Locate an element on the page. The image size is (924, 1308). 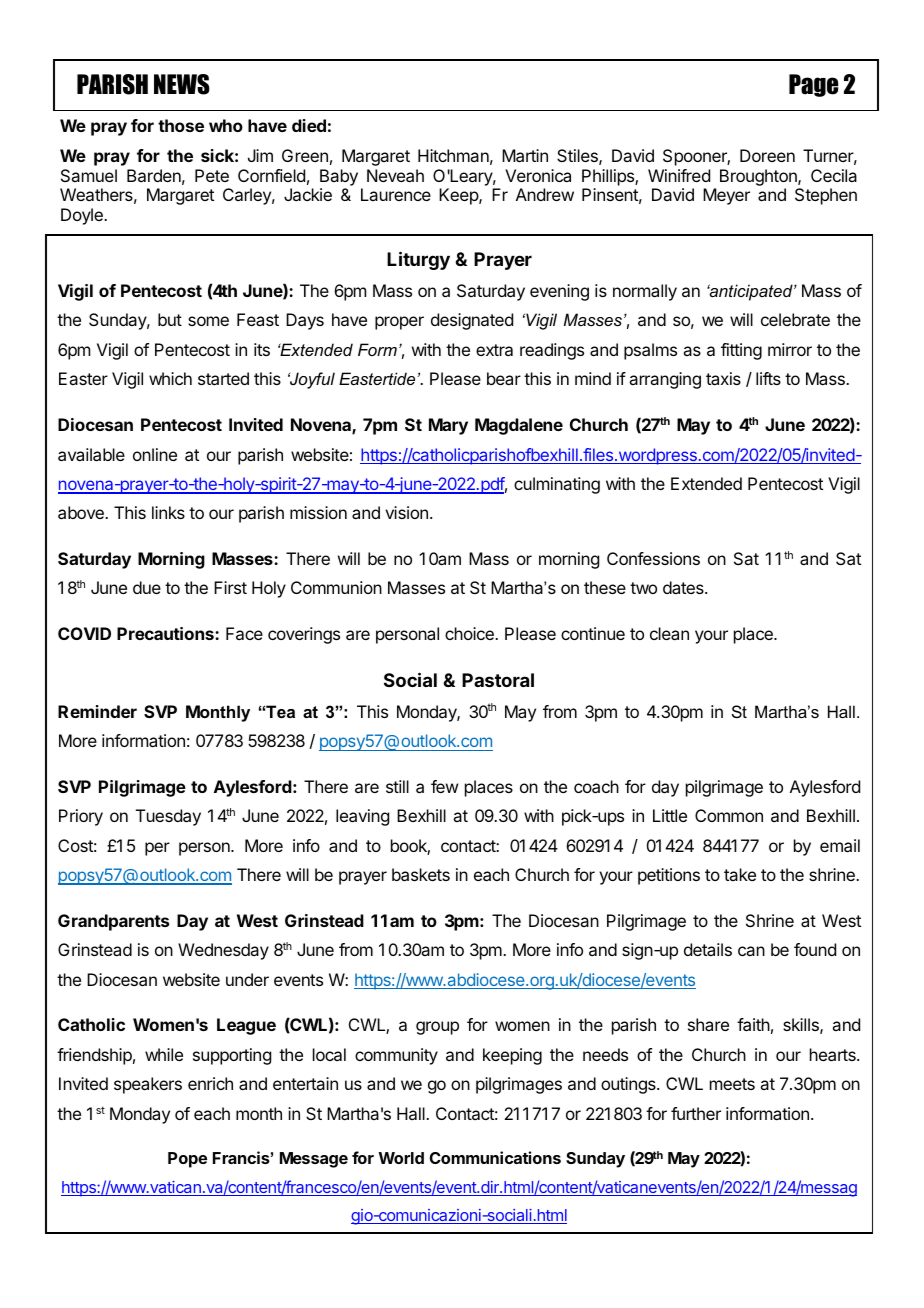
lifts is located at coordinates (768, 378).
